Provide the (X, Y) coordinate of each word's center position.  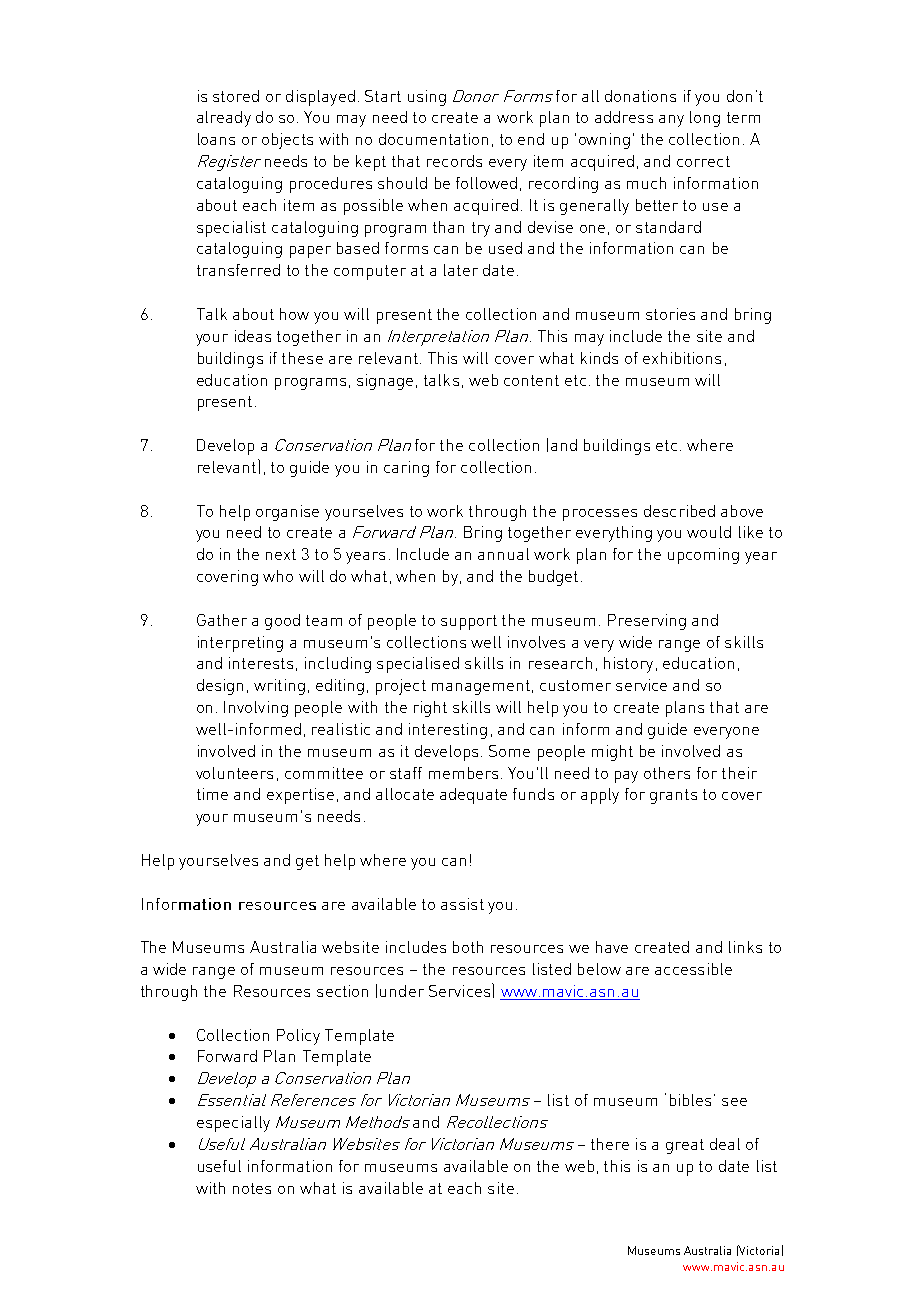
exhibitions (682, 358)
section (342, 991)
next (281, 554)
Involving (256, 709)
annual (503, 554)
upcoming (703, 556)
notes (252, 1188)
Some (509, 751)
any (671, 121)
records (454, 161)
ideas (253, 336)
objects (287, 141)
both (468, 947)
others (667, 773)
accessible (693, 969)
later (461, 270)
